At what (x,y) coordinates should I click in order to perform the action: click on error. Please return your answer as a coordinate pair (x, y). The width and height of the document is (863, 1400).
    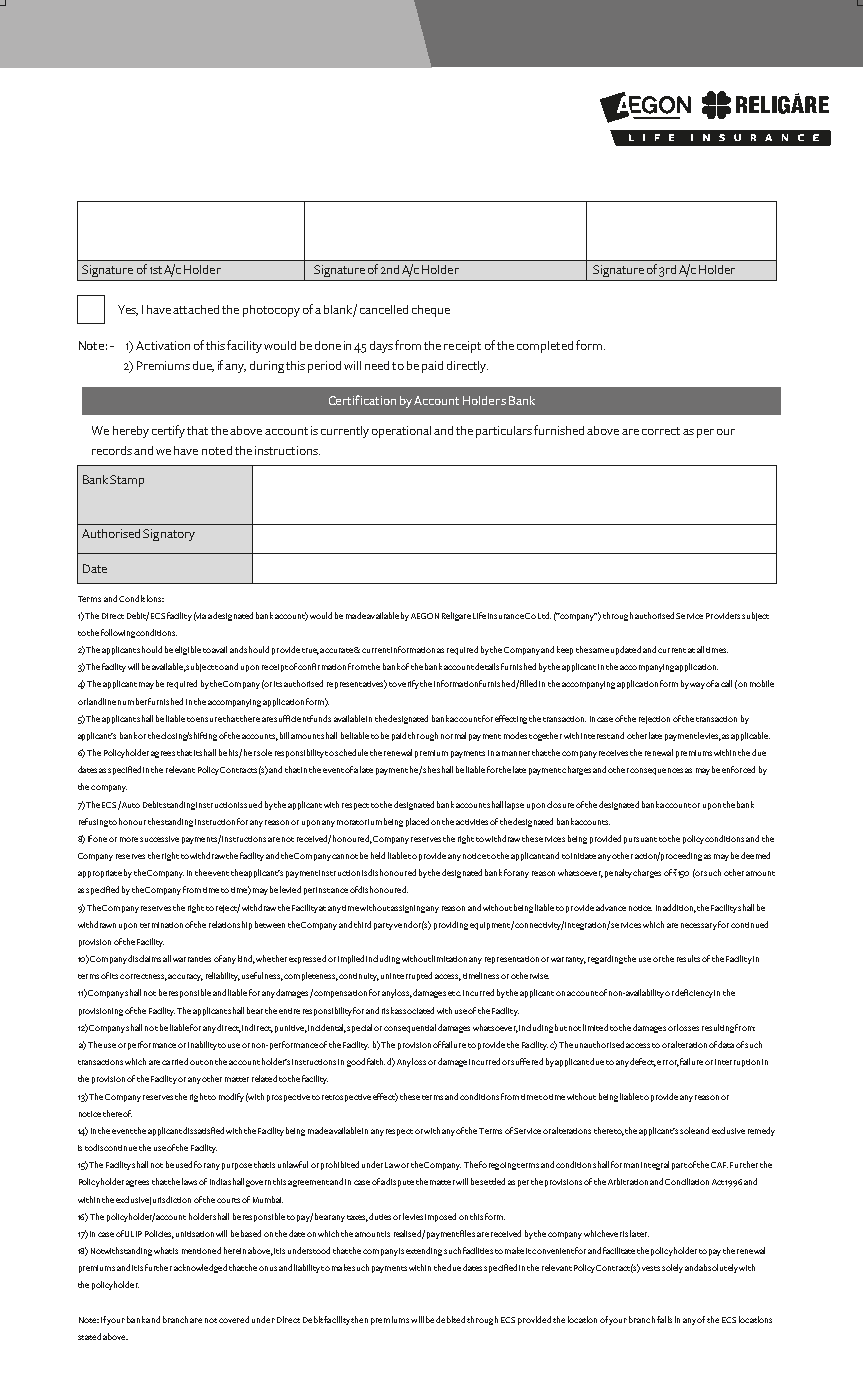
    Looking at the image, I should click on (668, 1063).
